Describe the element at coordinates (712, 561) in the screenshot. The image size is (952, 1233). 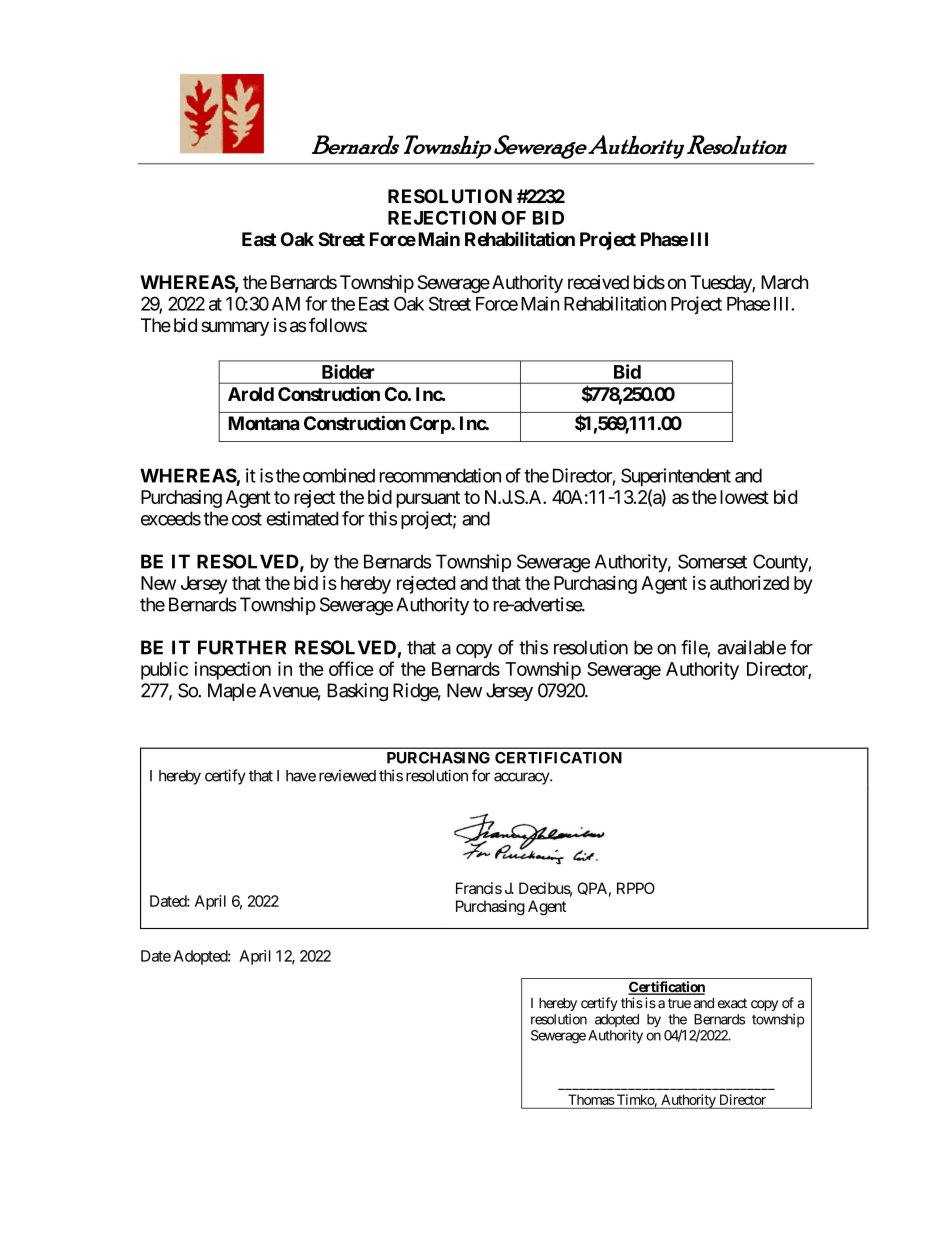
I see `Somerset` at that location.
